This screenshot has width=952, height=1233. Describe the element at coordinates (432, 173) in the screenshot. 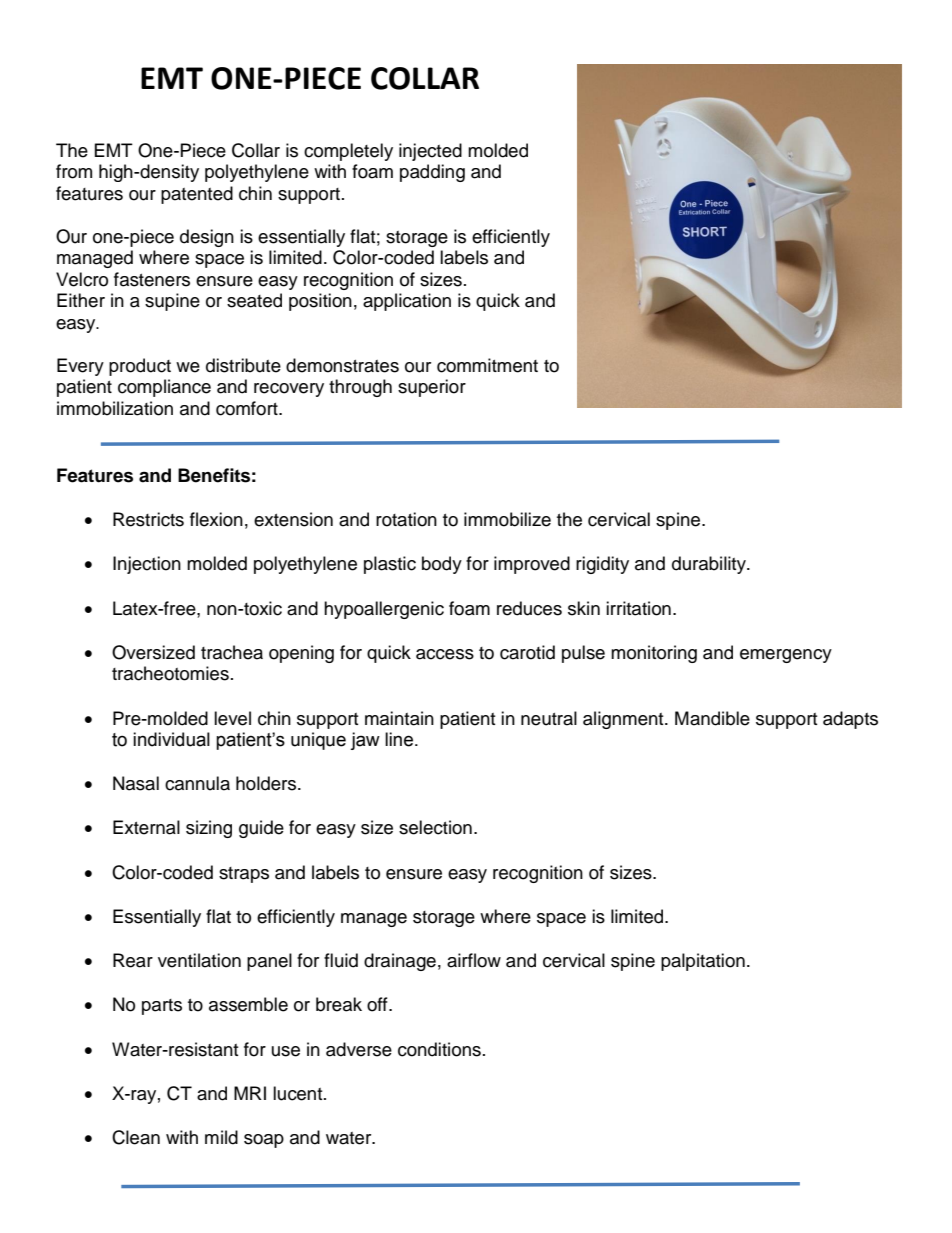

I see `padding` at that location.
